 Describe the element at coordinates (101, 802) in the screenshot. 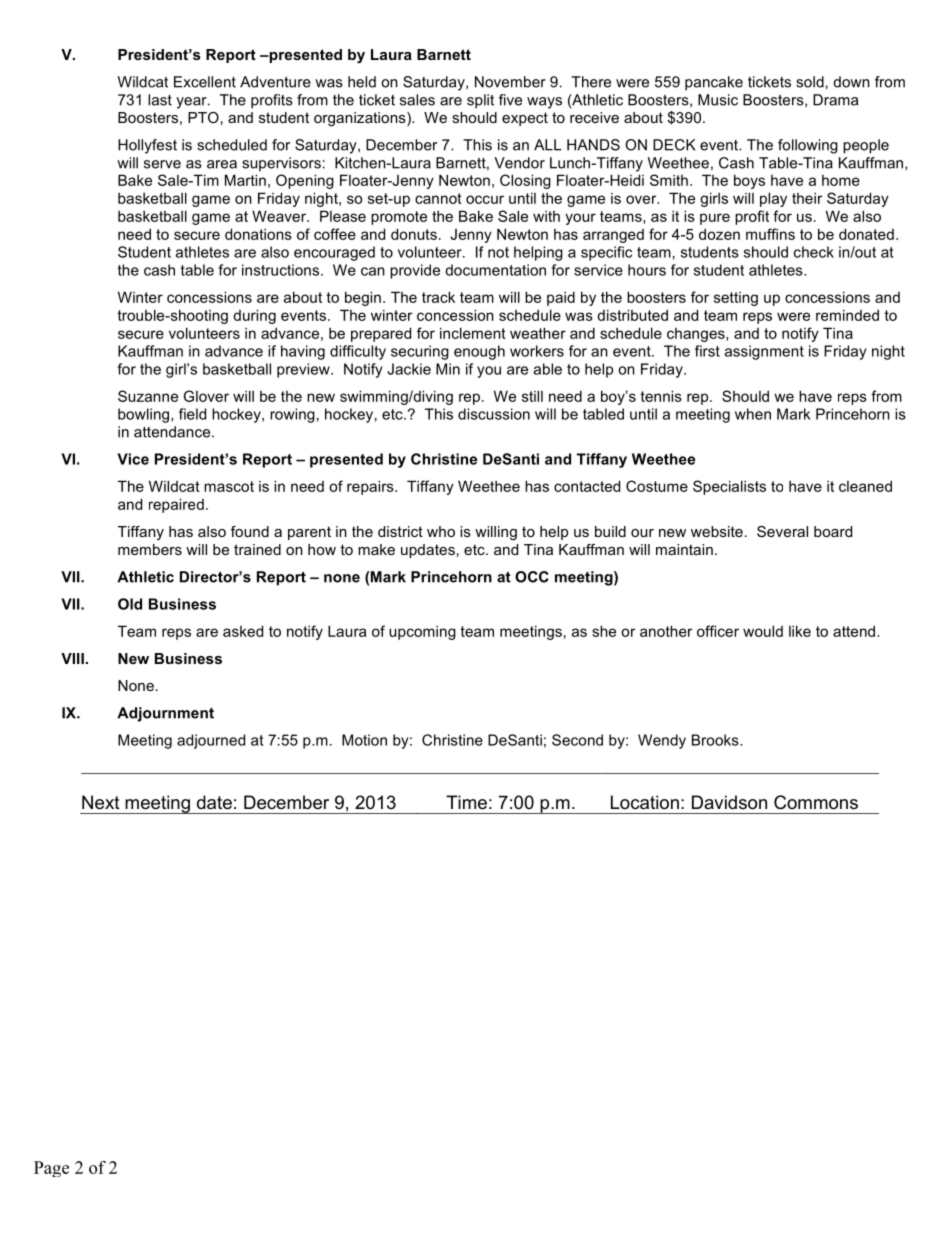

I see `Next` at that location.
